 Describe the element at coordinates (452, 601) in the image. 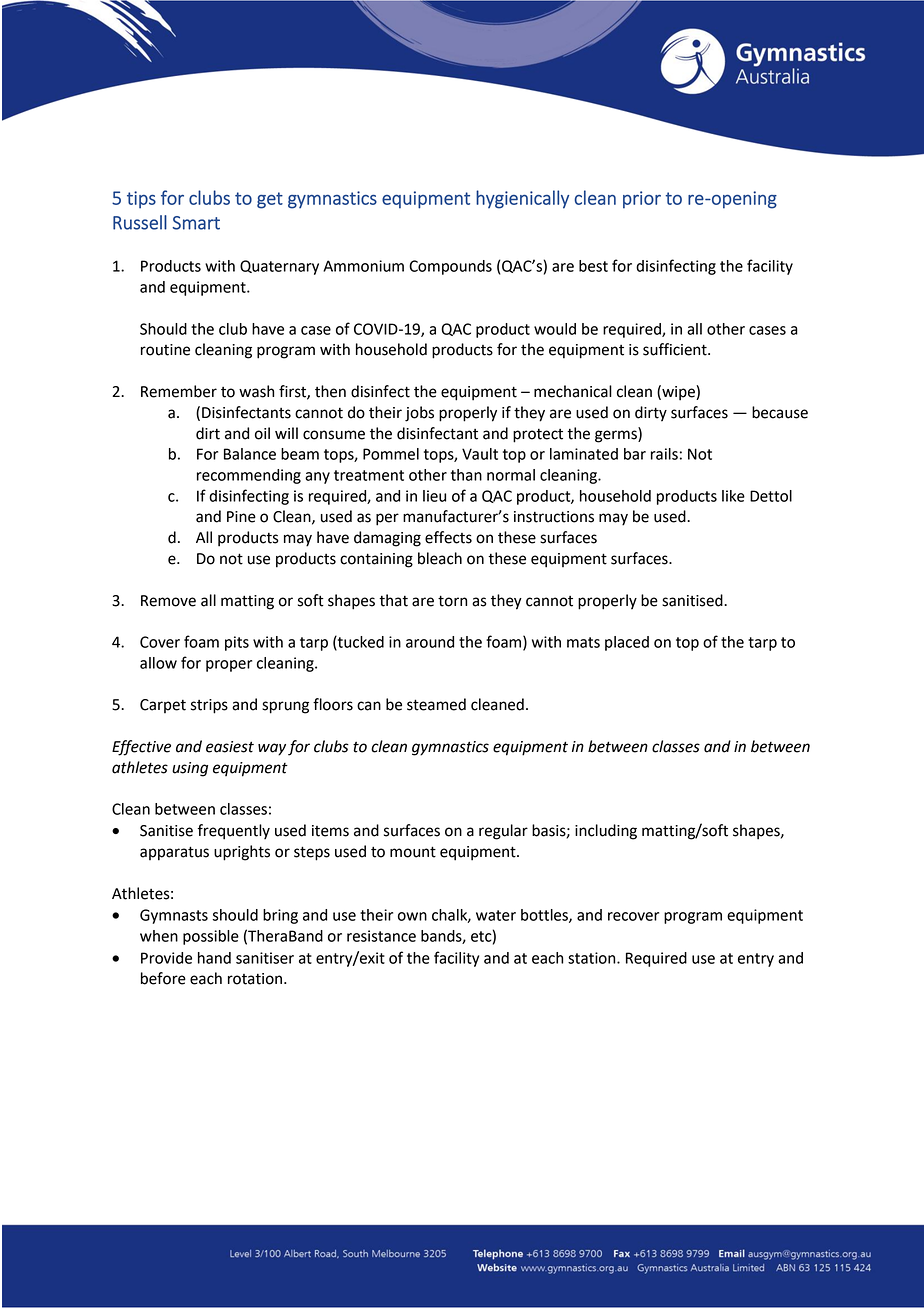

I see `torn` at that location.
